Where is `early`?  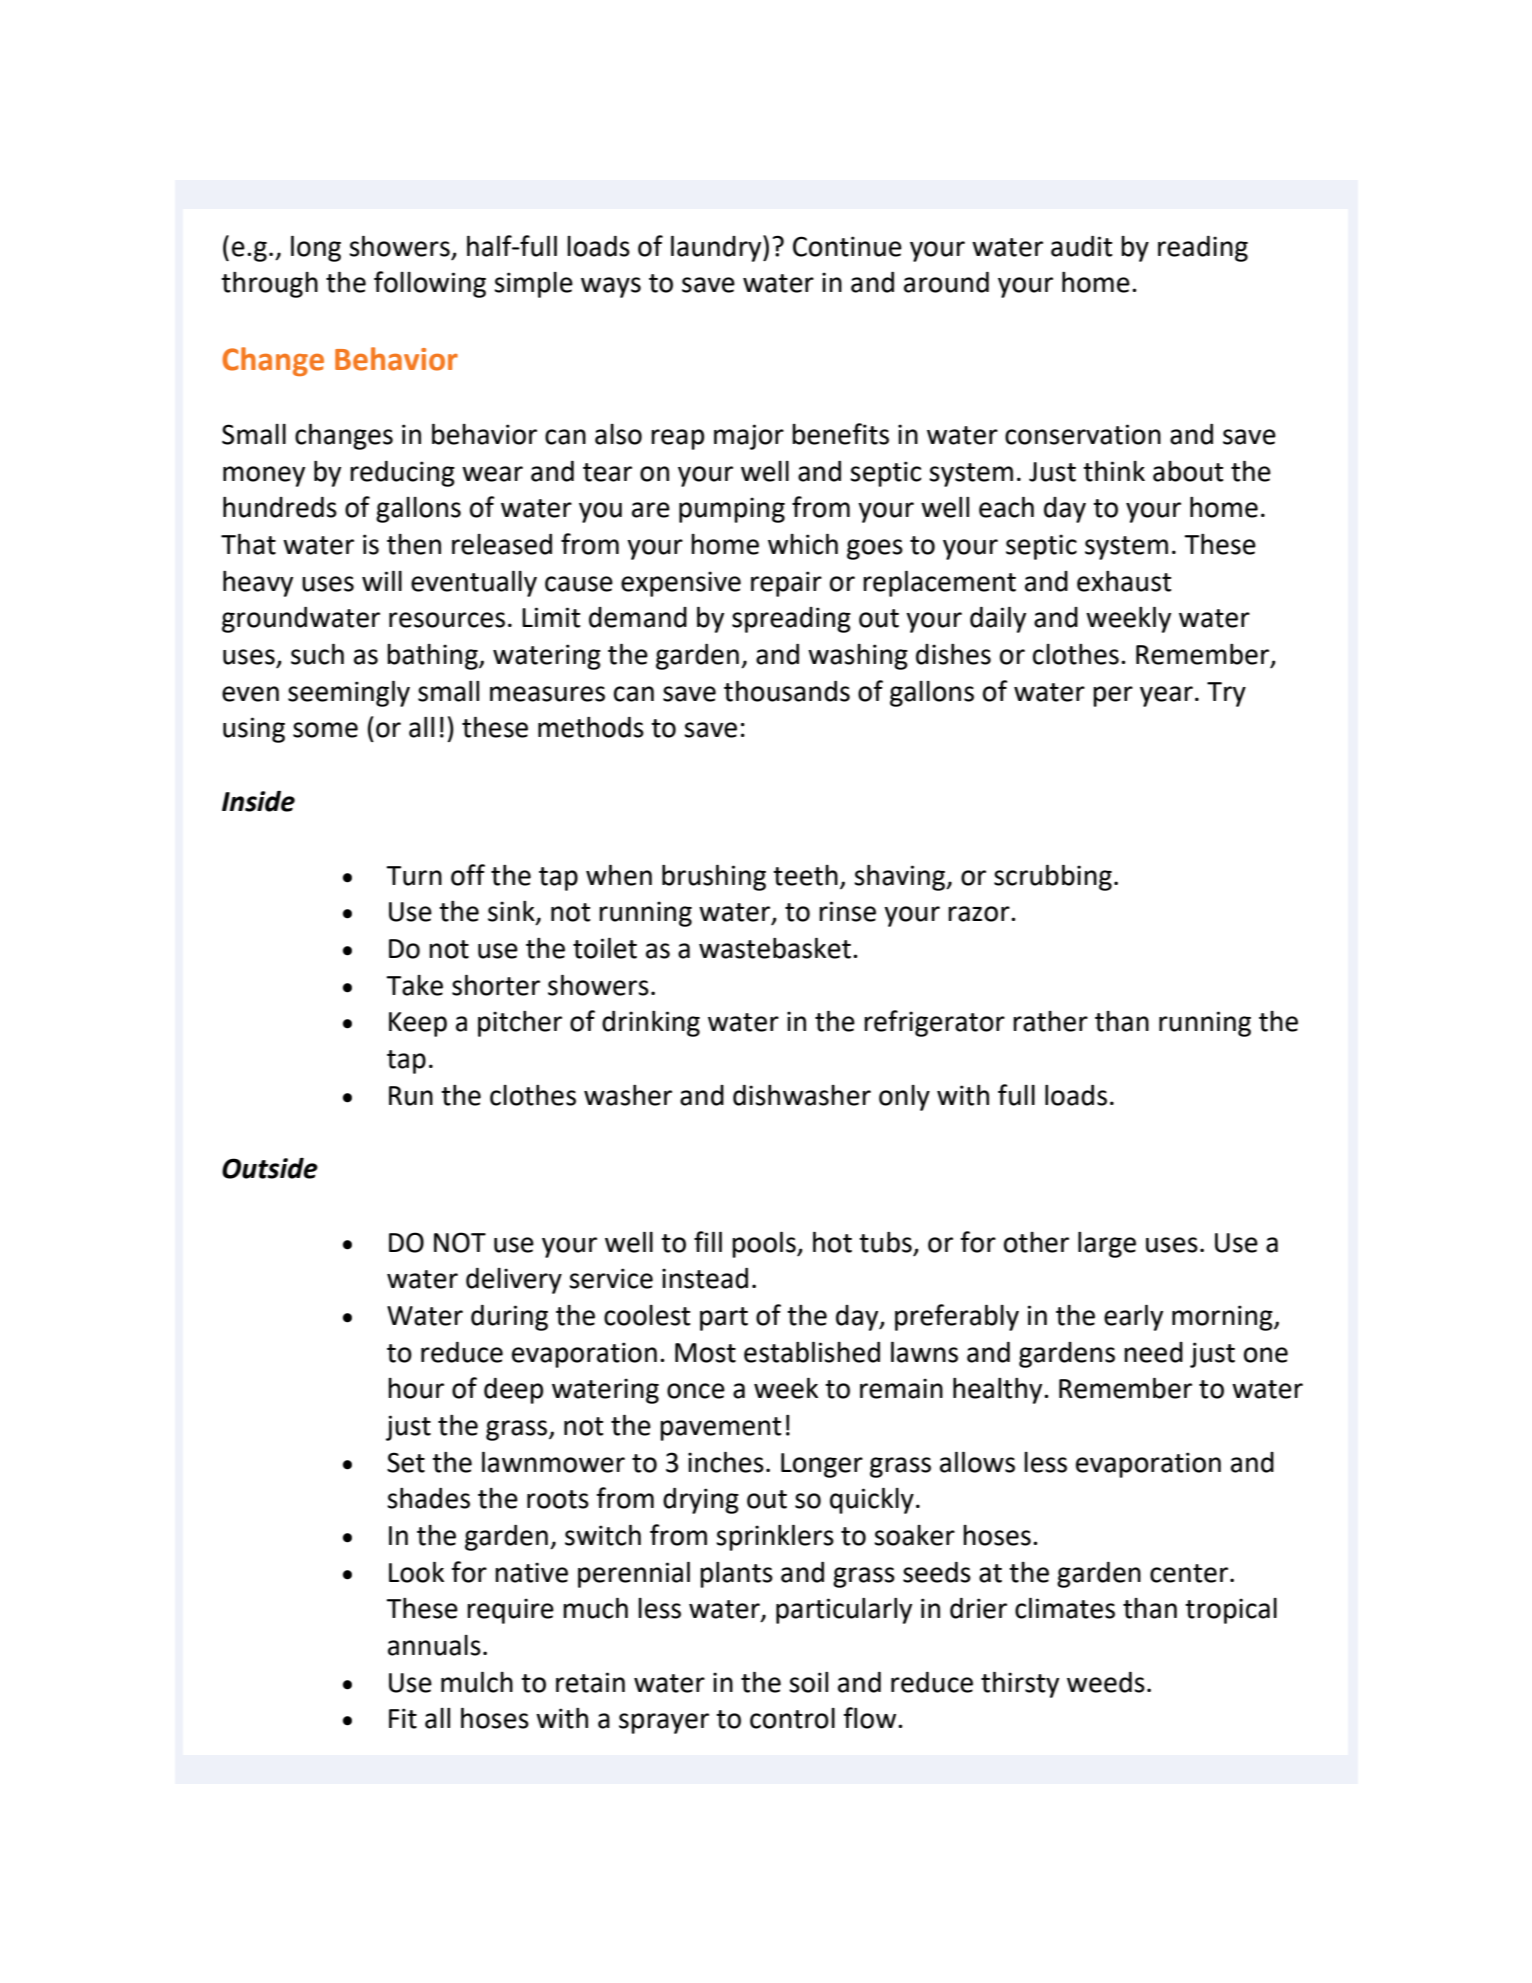 early is located at coordinates (1133, 1317).
